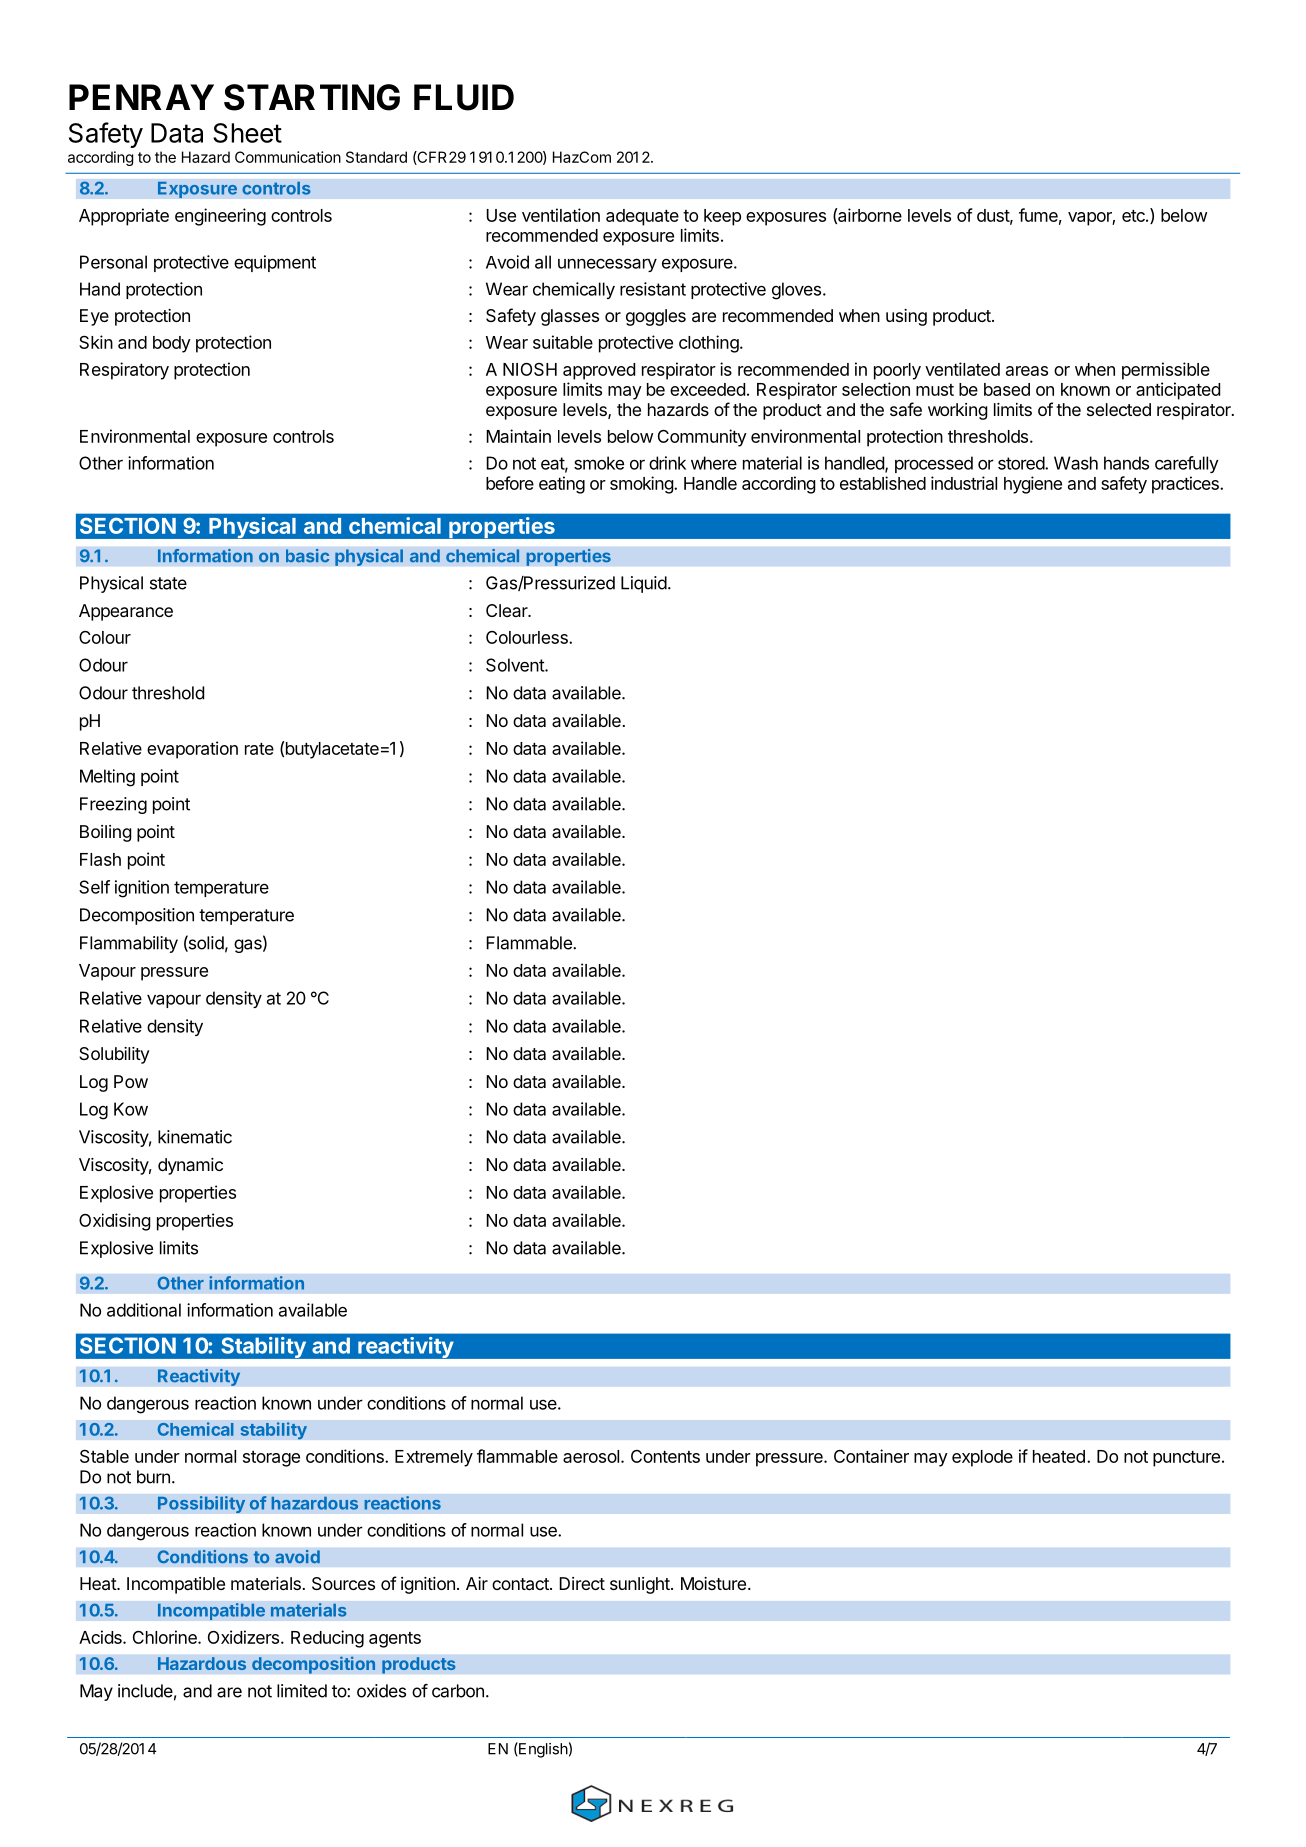  I want to click on Sheet, so click(247, 133).
